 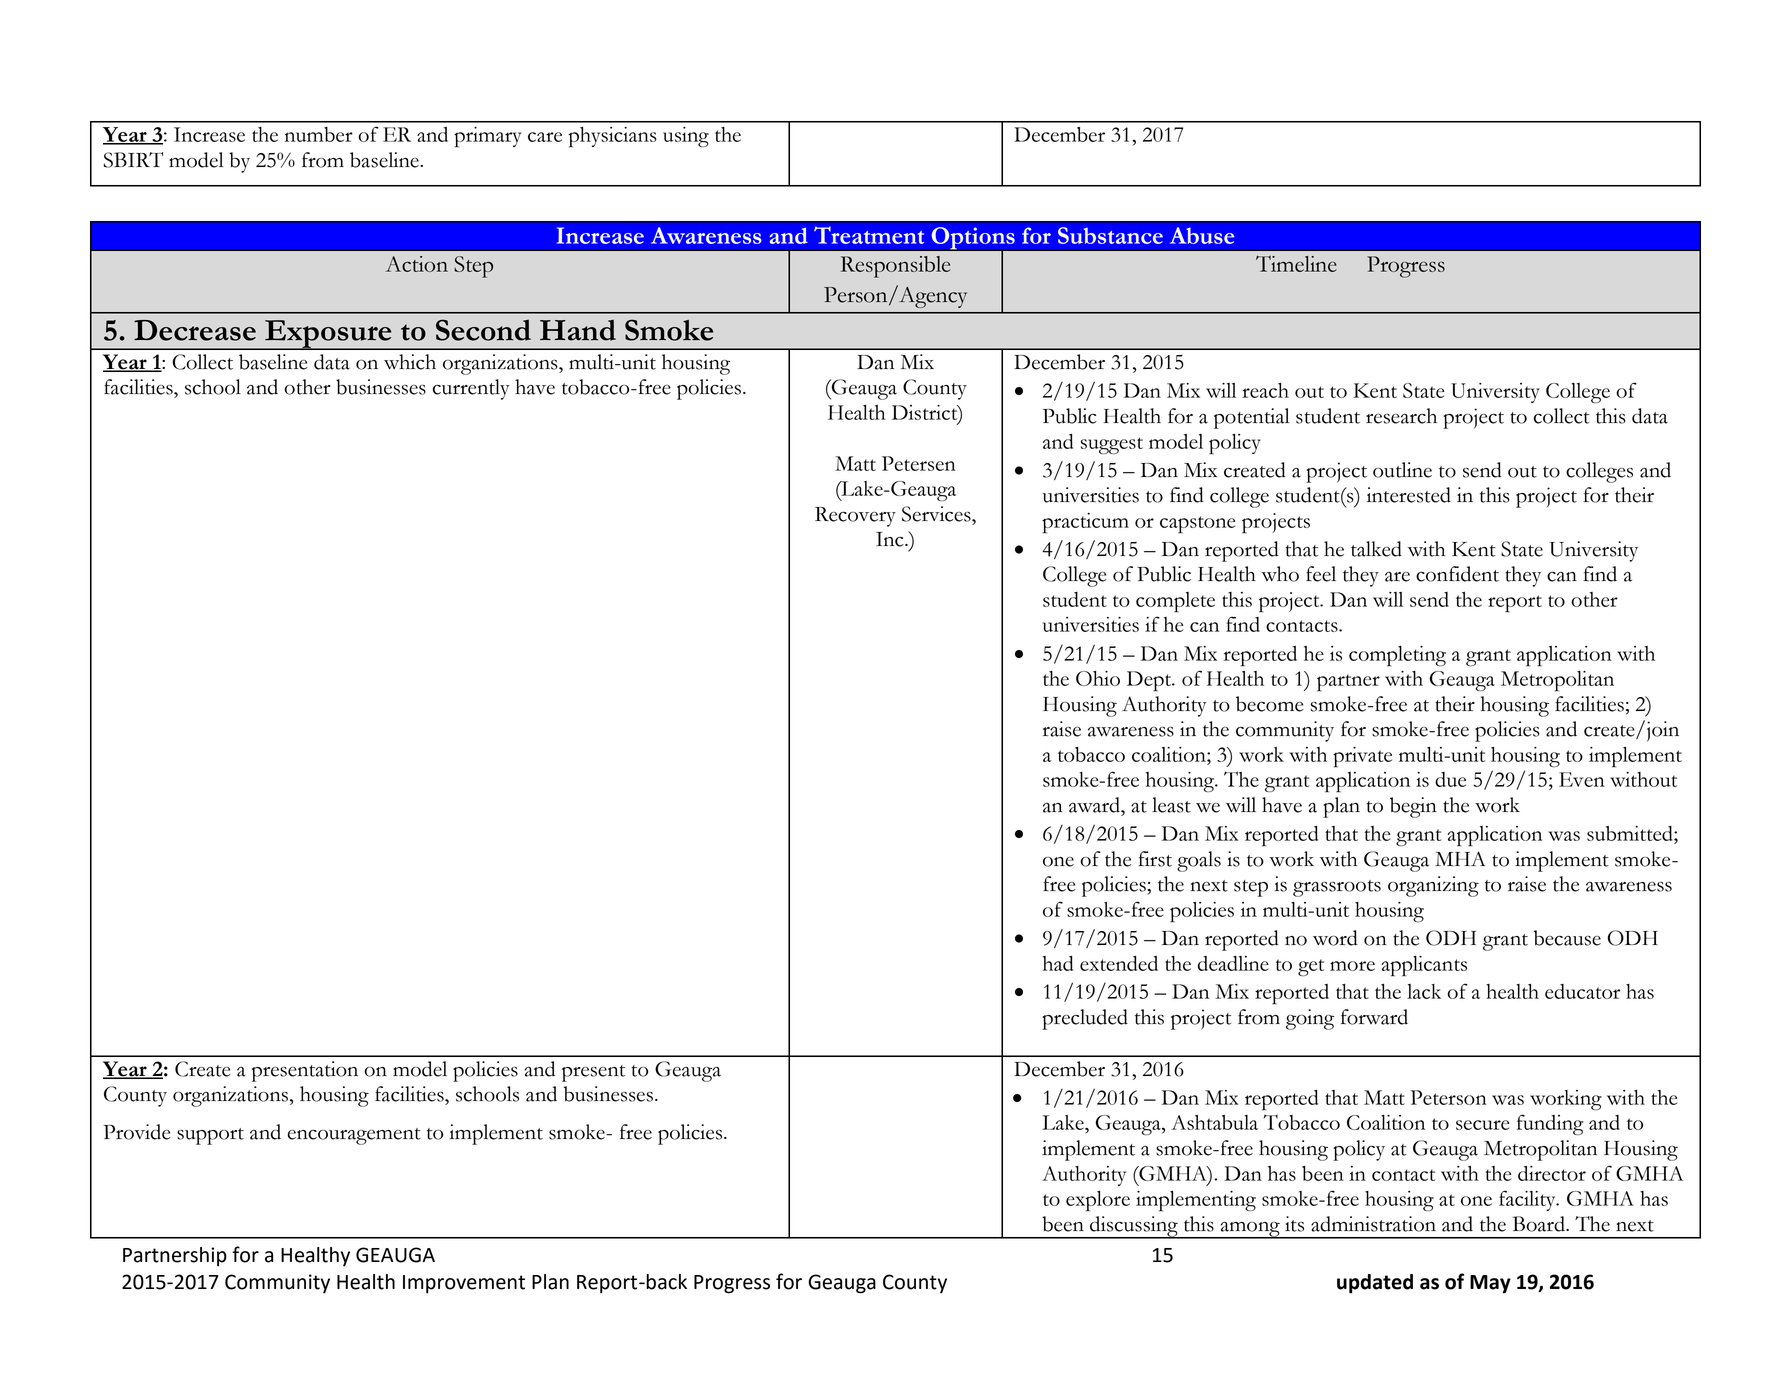 What do you see at coordinates (869, 235) in the image?
I see `Treatment` at bounding box center [869, 235].
